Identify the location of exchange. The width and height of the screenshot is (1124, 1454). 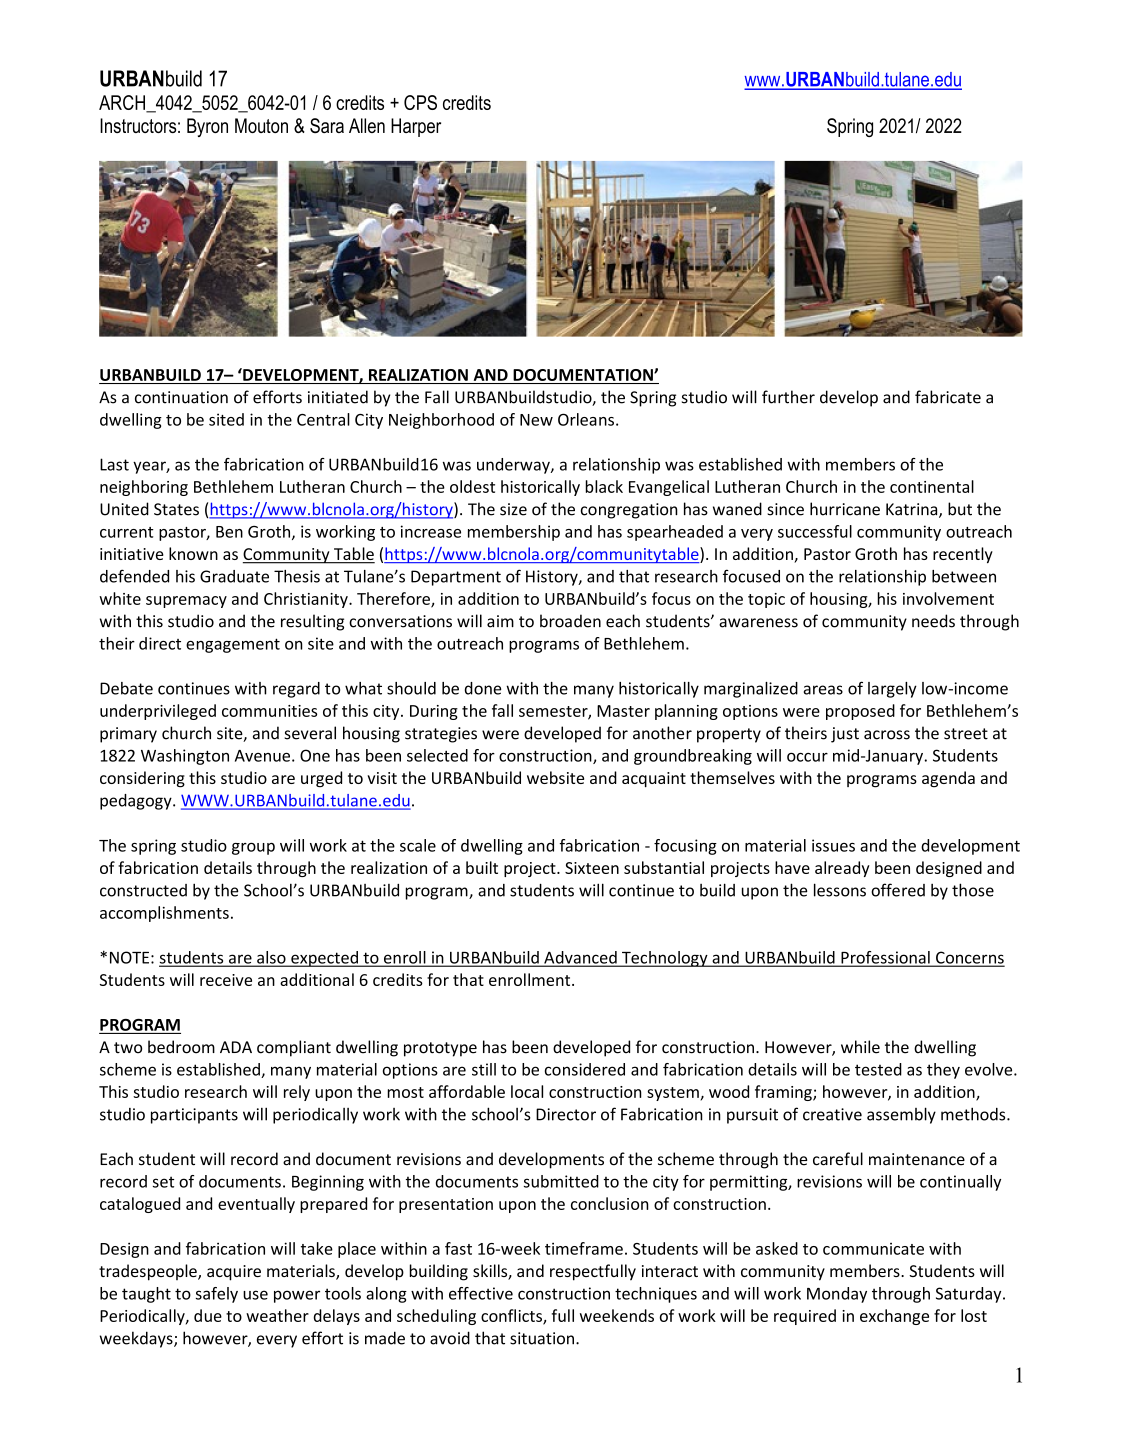
(894, 1317).
